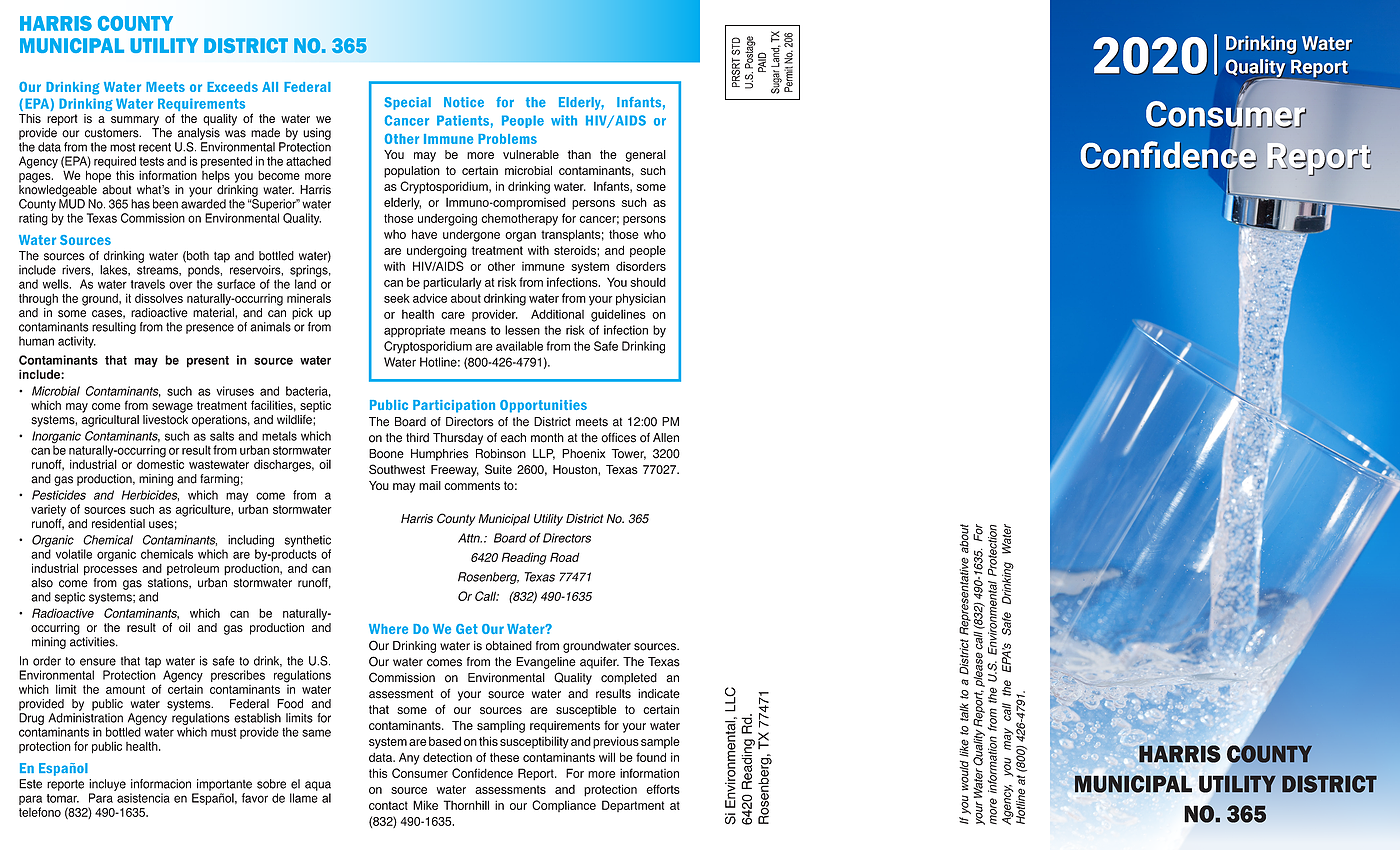 This image has width=1400, height=850. What do you see at coordinates (386, 454) in the image?
I see `Boone` at bounding box center [386, 454].
